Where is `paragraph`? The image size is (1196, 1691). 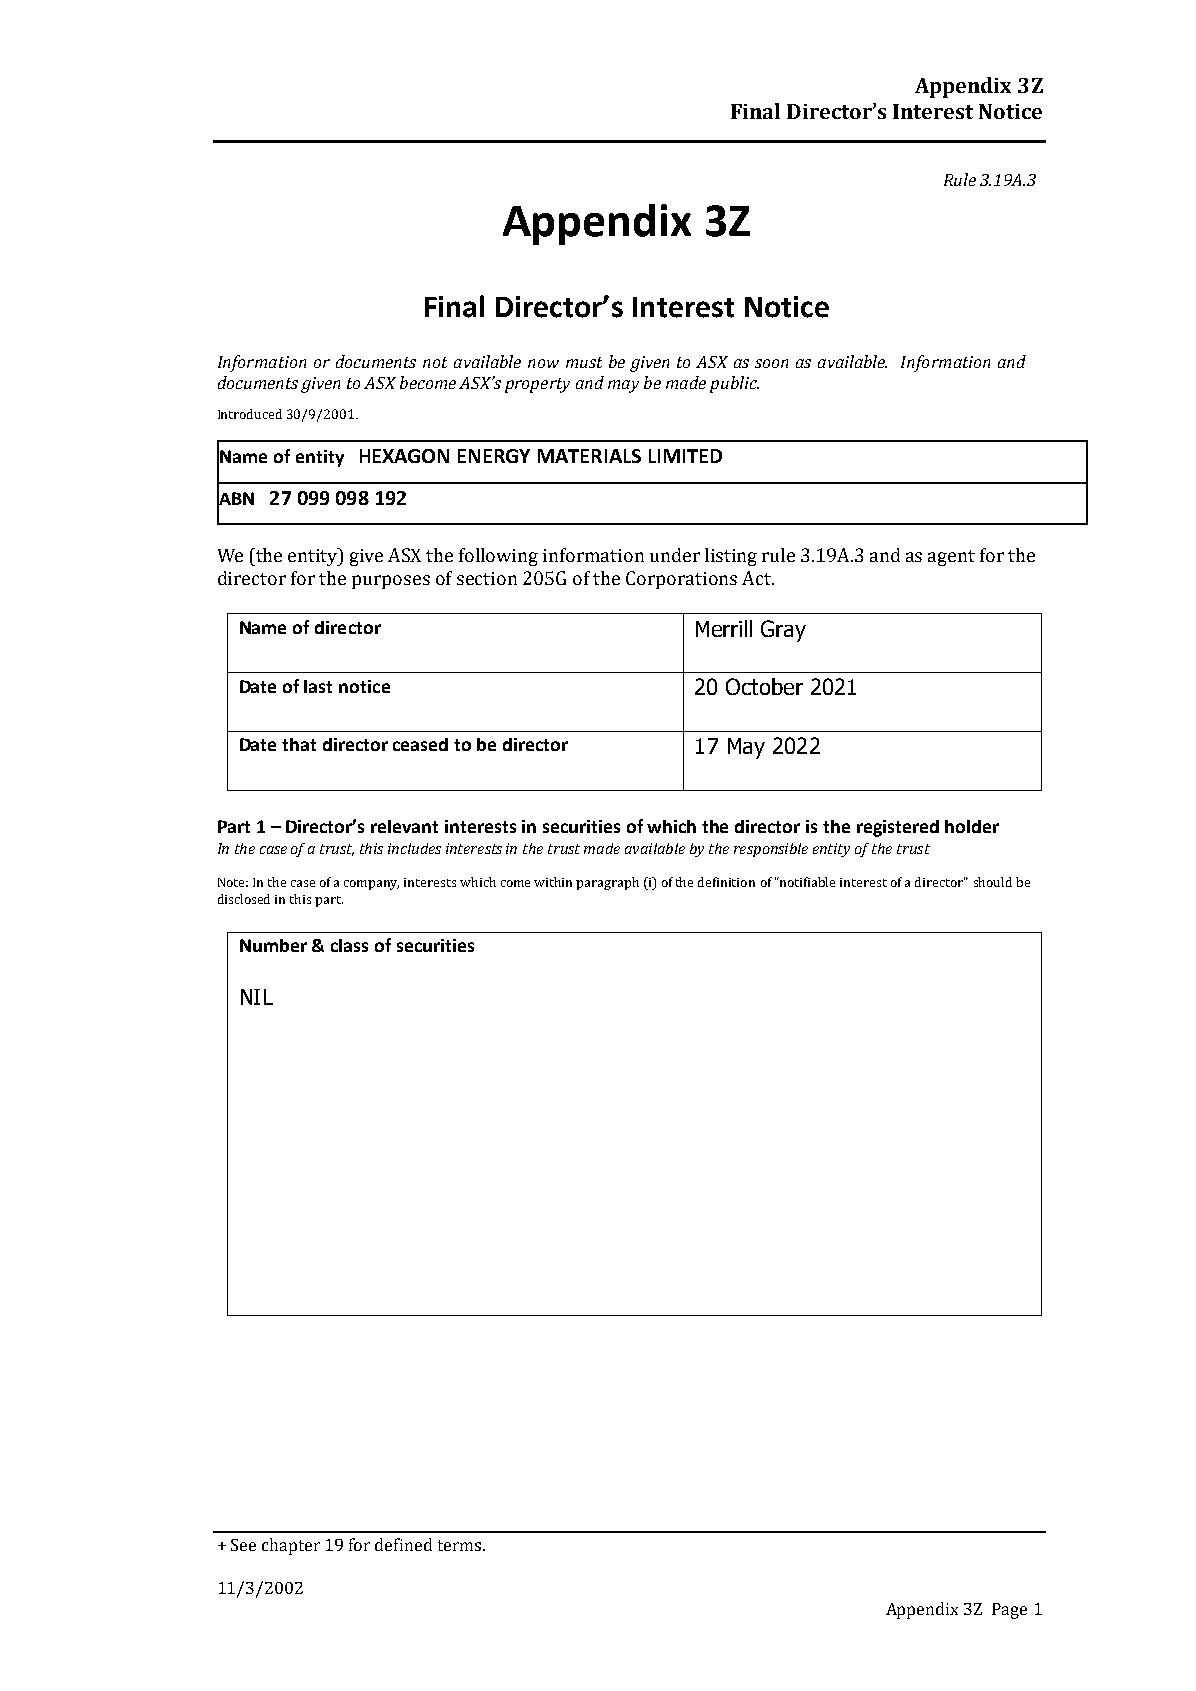
paragraph is located at coordinates (607, 883).
